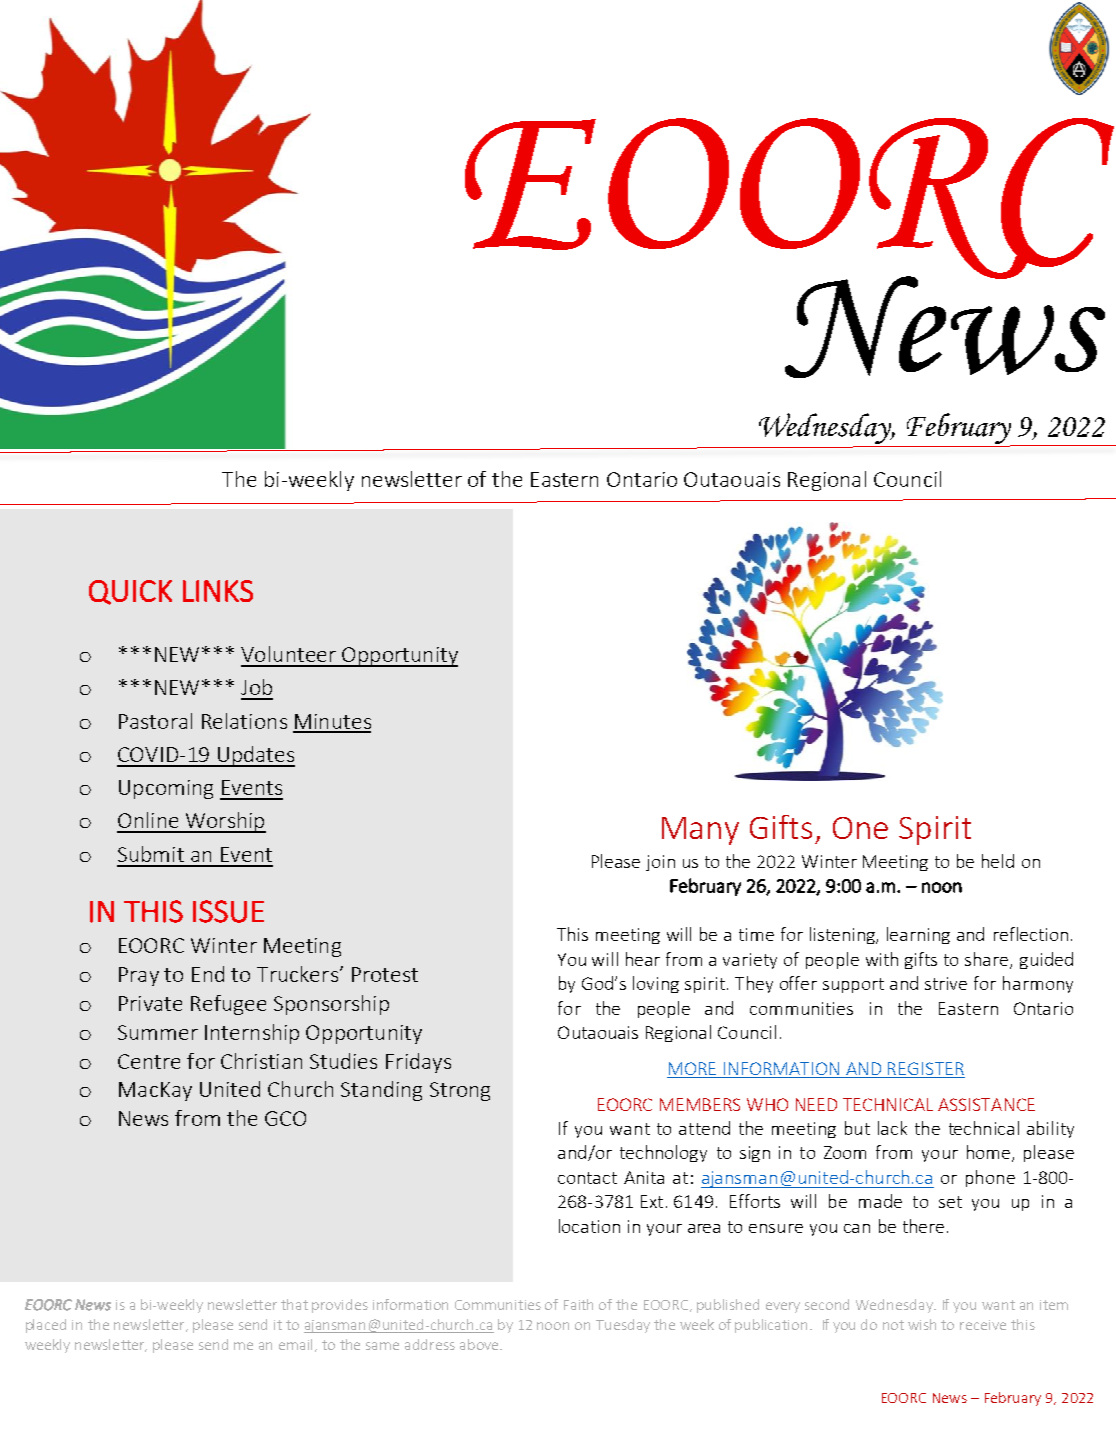  Describe the element at coordinates (700, 831) in the page. I see `Many` at that location.
